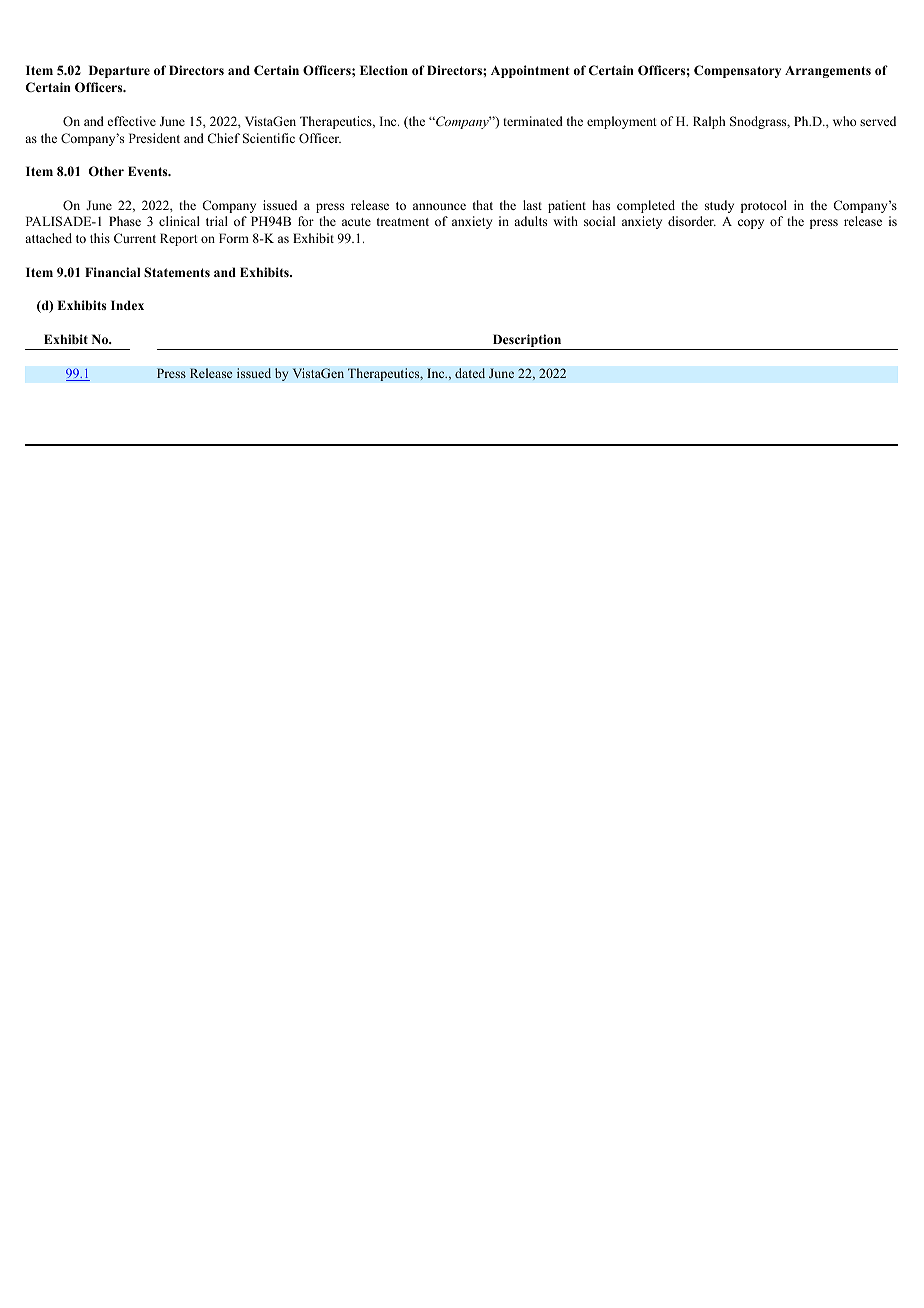  Describe the element at coordinates (737, 71) in the page. I see `Compensatory` at that location.
